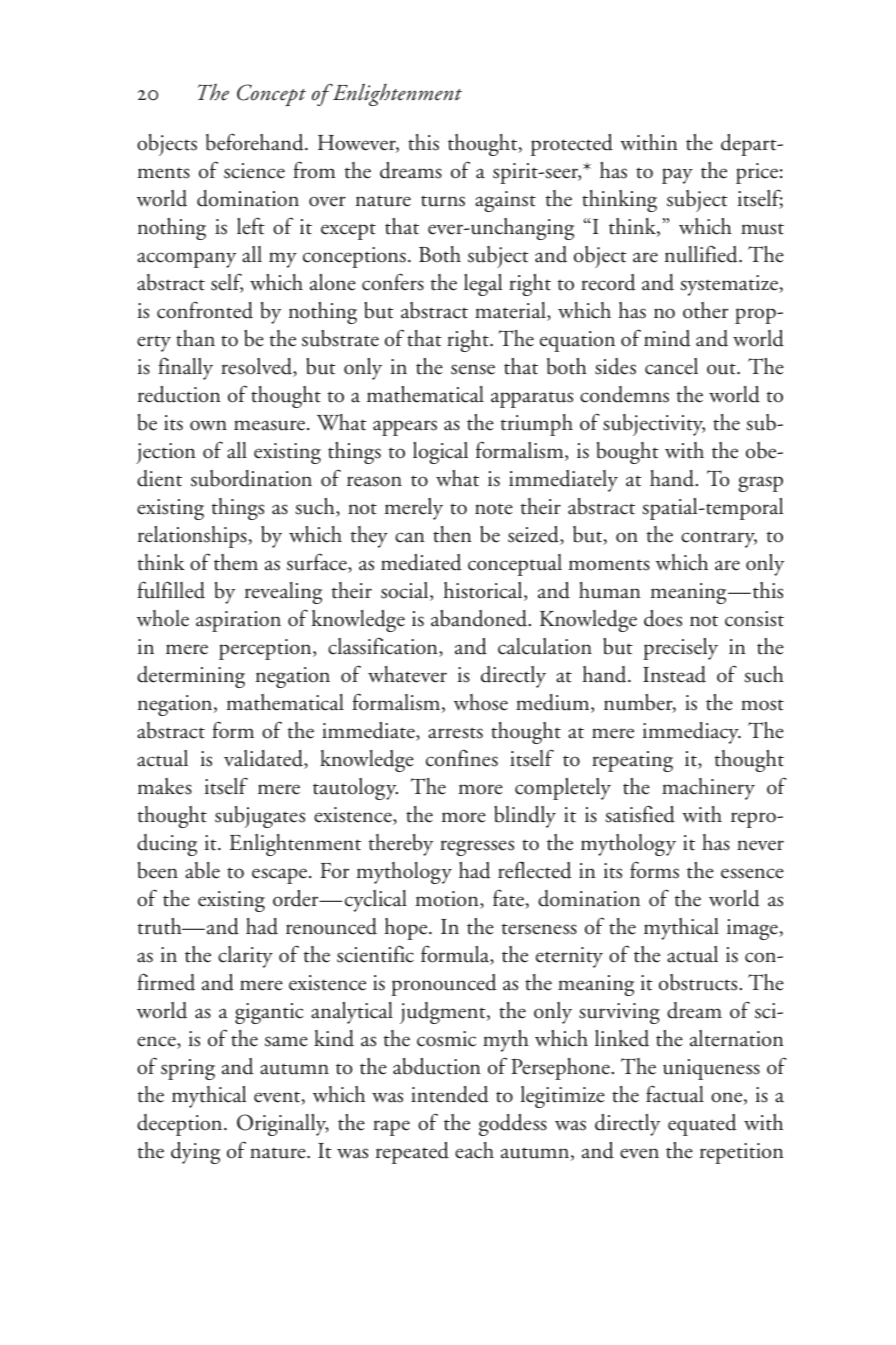 This screenshot has width=896, height=1345. I want to click on precisely, so click(680, 649).
